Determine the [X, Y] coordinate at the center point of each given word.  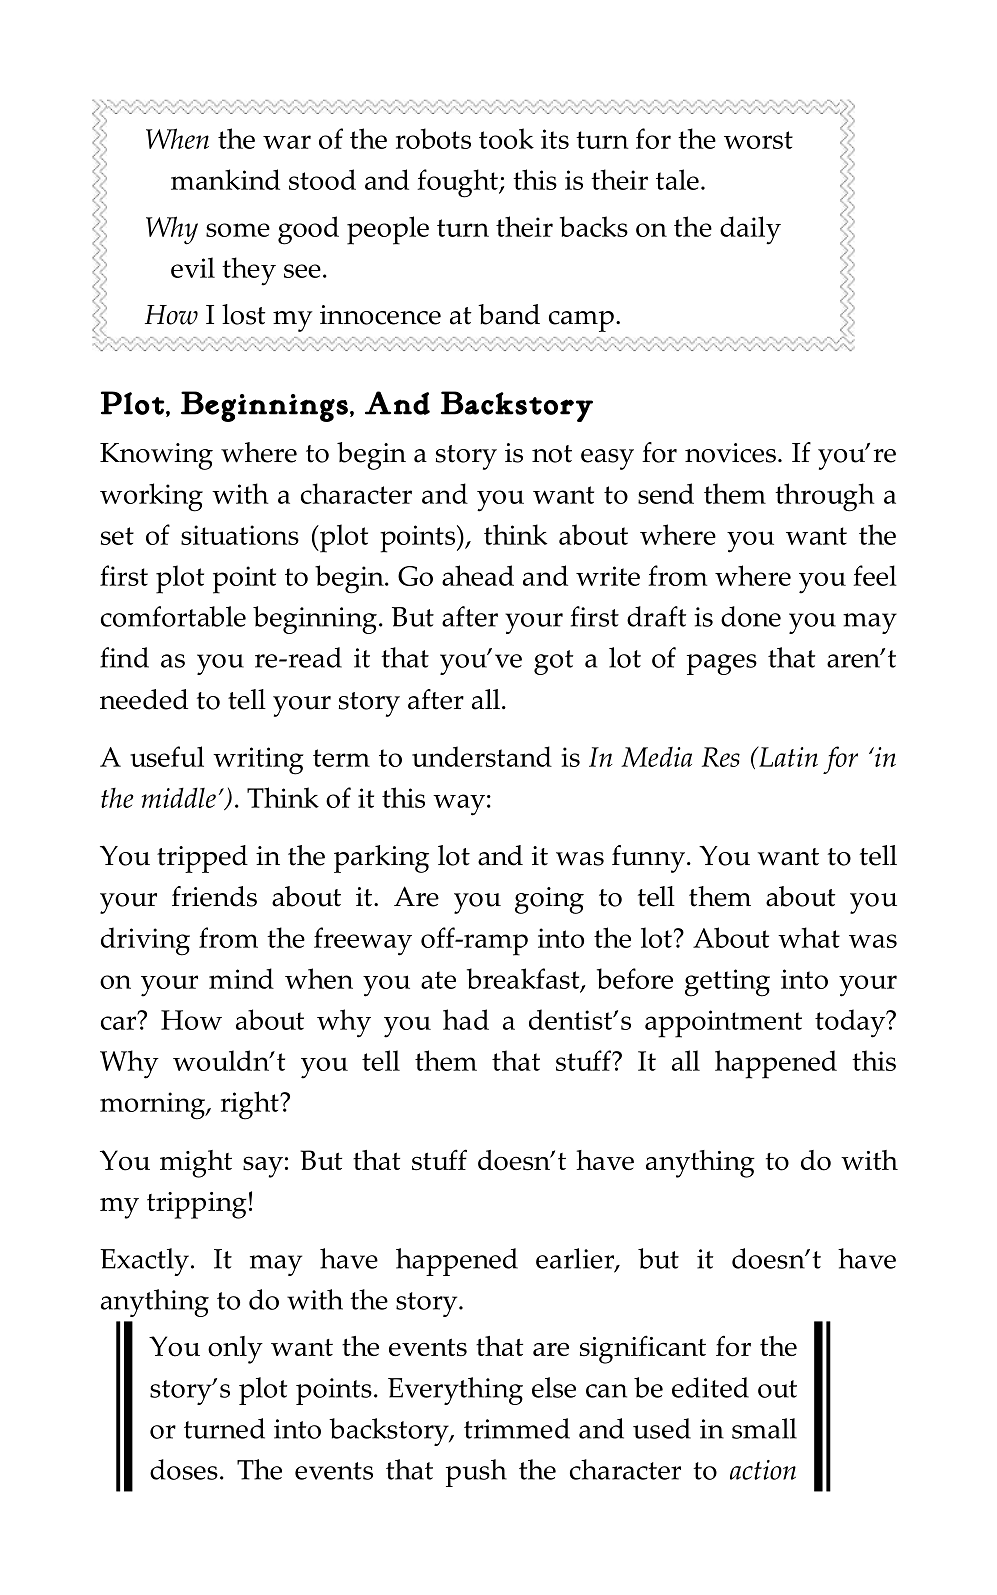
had [466, 1019]
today [851, 1023]
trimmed [517, 1428]
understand [482, 756]
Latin [787, 756]
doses [184, 1469]
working [151, 497]
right [251, 1105]
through [825, 497]
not [552, 454]
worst [758, 140]
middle [179, 797]
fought [458, 183]
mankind [225, 179]
